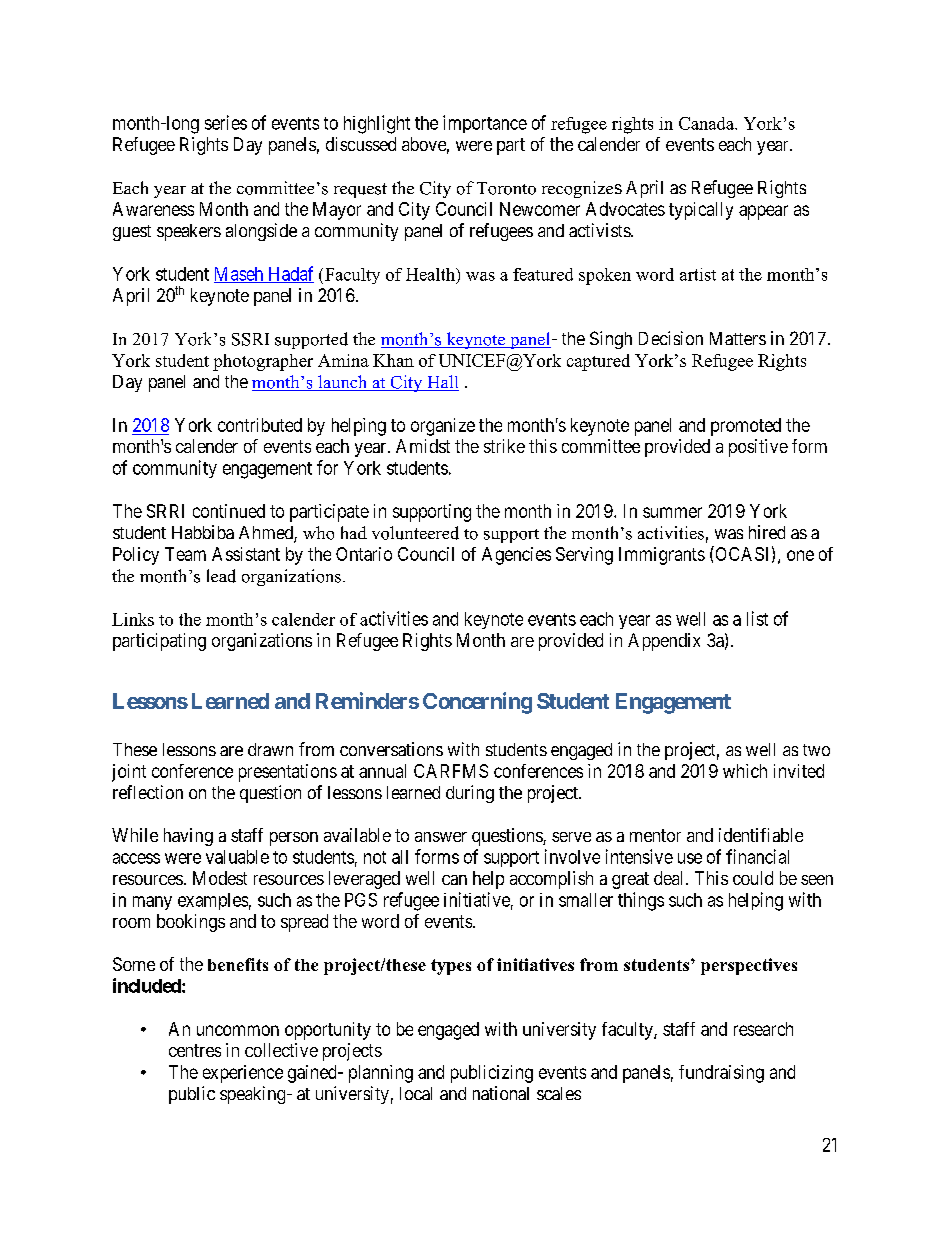  Describe the element at coordinates (195, 1050) in the image. I see `centres` at that location.
